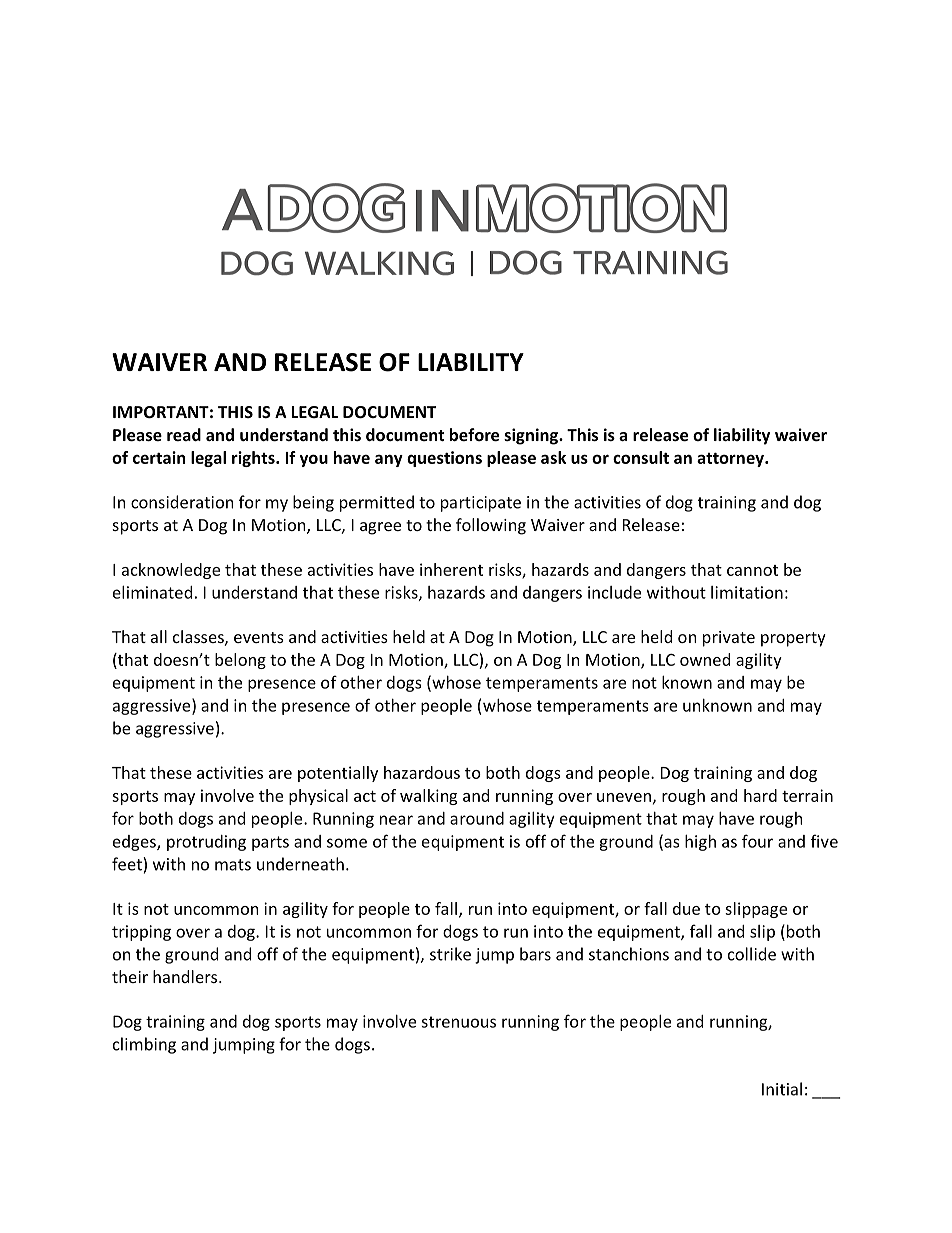  I want to click on due, so click(686, 908).
